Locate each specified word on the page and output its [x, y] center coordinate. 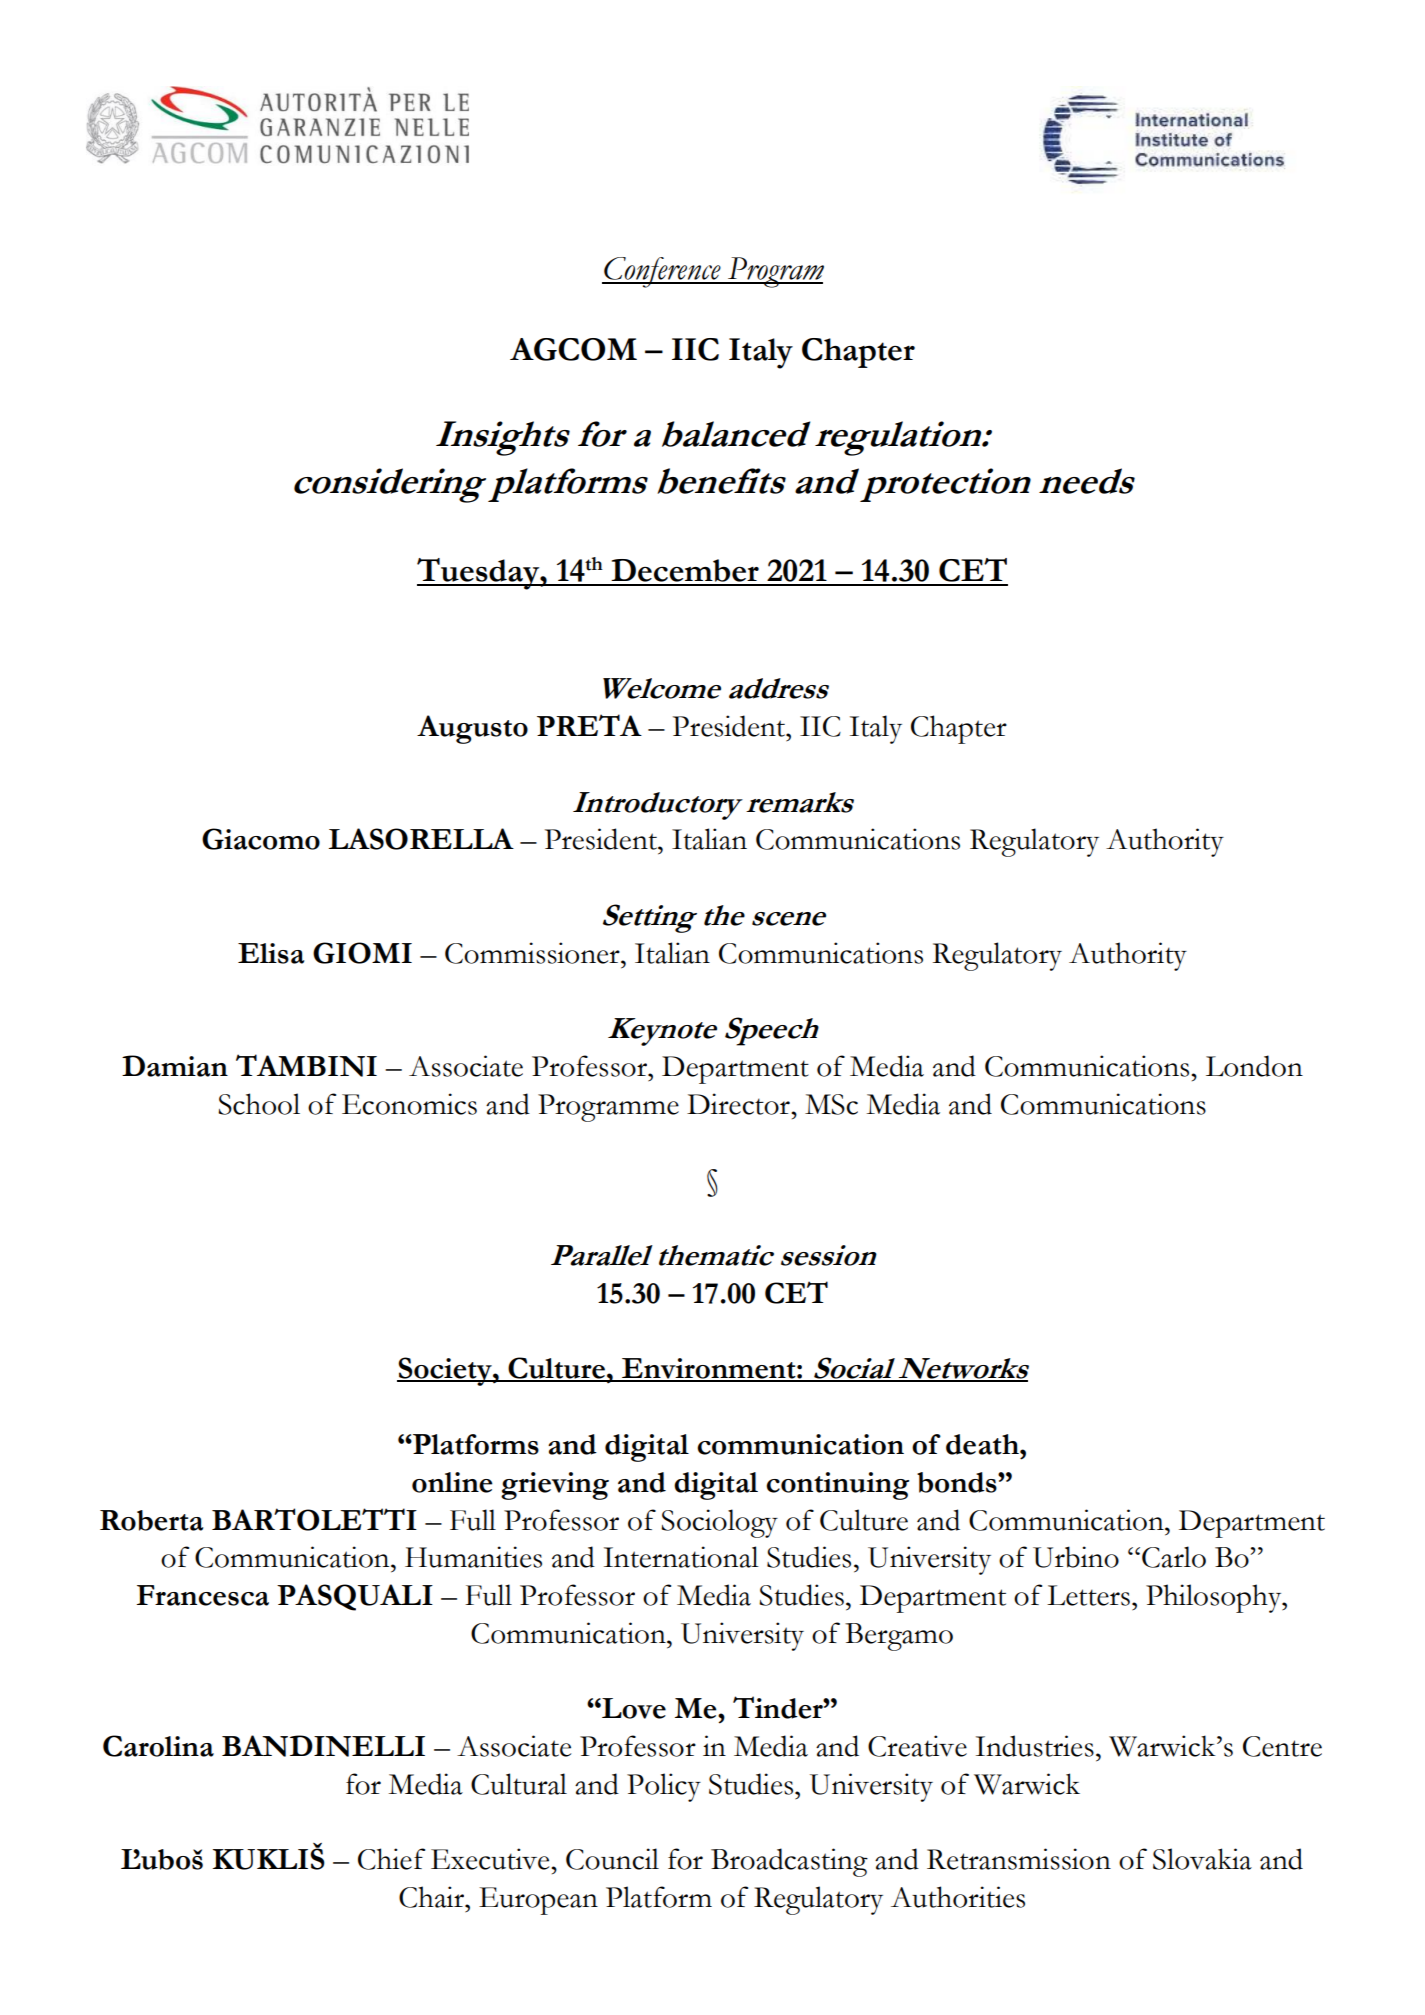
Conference [662, 272]
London [1254, 1066]
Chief [391, 1859]
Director [739, 1104]
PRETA [589, 725]
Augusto [472, 729]
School [259, 1104]
